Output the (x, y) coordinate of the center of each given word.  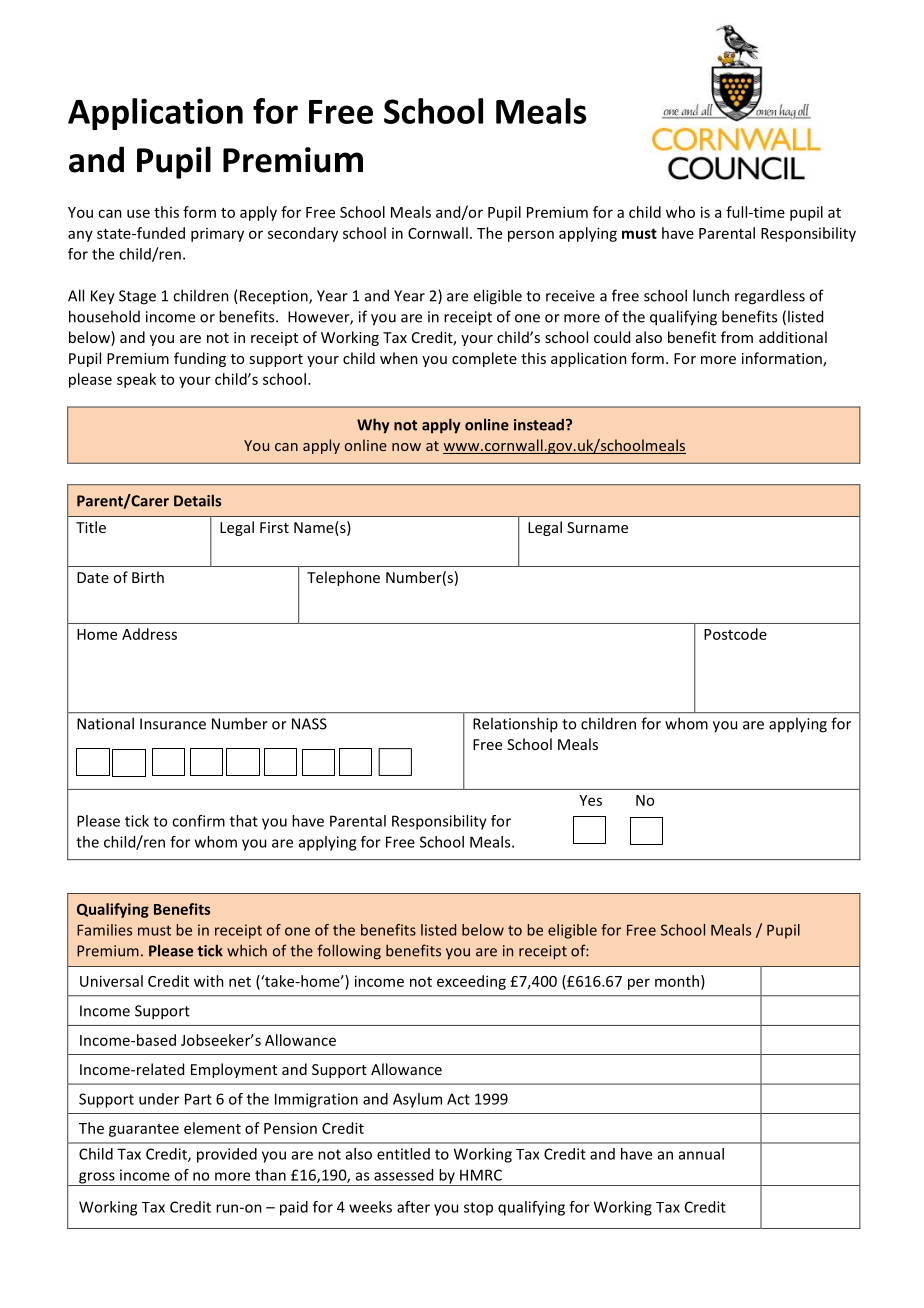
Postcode (735, 634)
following (349, 952)
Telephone (343, 578)
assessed (403, 1175)
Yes (590, 800)
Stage (137, 297)
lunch (711, 295)
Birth (148, 577)
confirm (198, 821)
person (531, 236)
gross (97, 1179)
